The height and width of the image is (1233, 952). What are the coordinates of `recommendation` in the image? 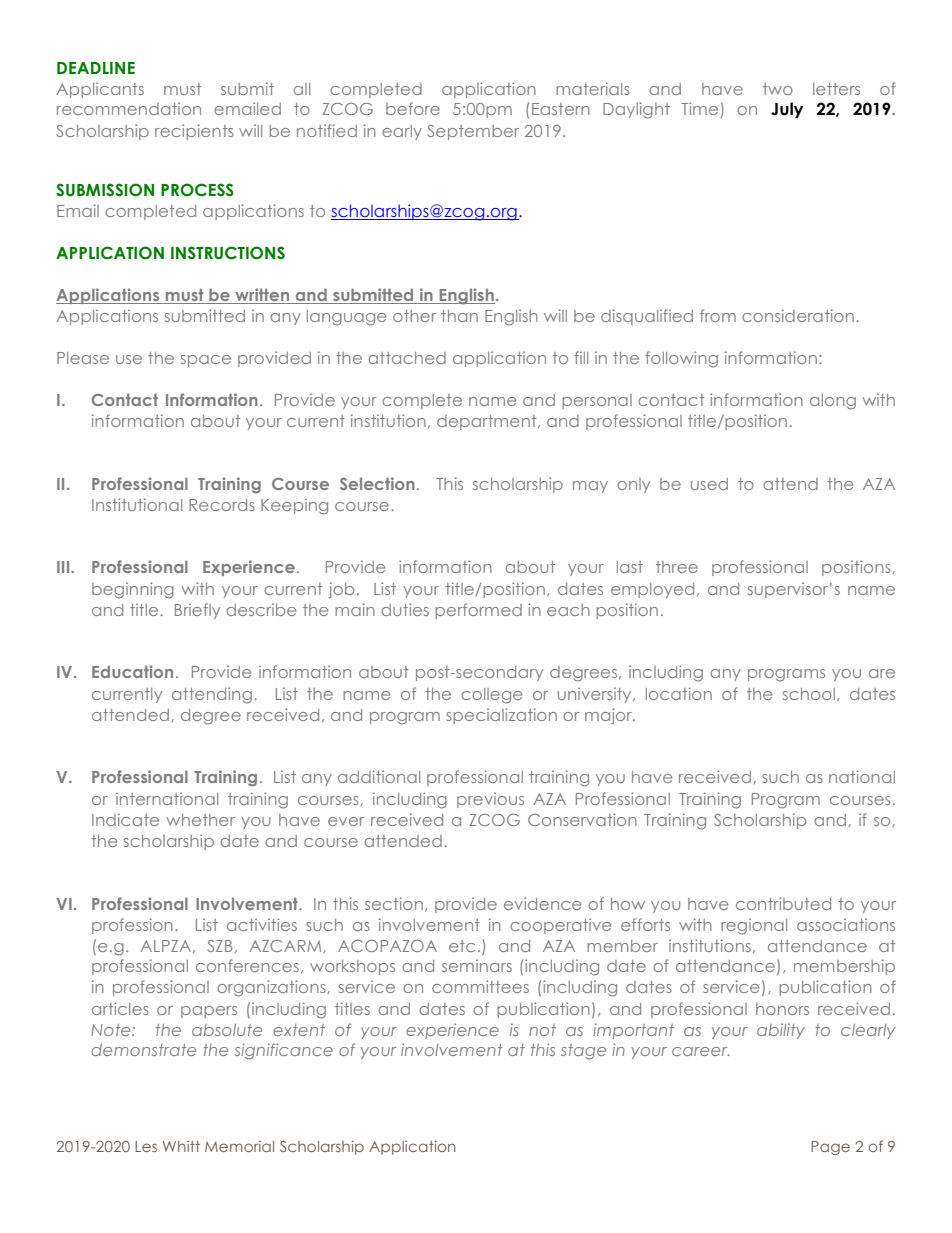 It's located at (129, 108).
